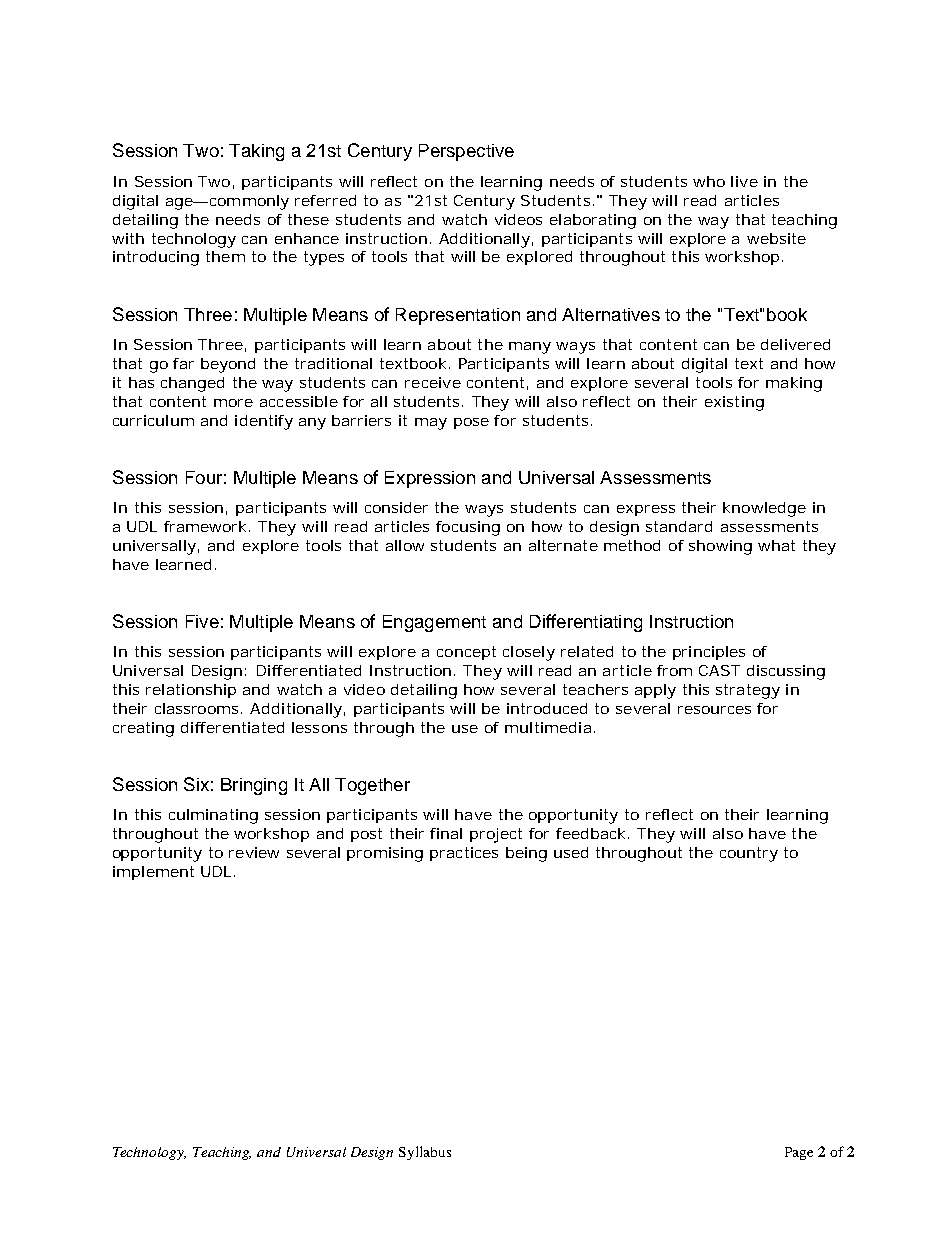 The height and width of the page is (1233, 952). Describe the element at coordinates (776, 238) in the page. I see `website` at that location.
